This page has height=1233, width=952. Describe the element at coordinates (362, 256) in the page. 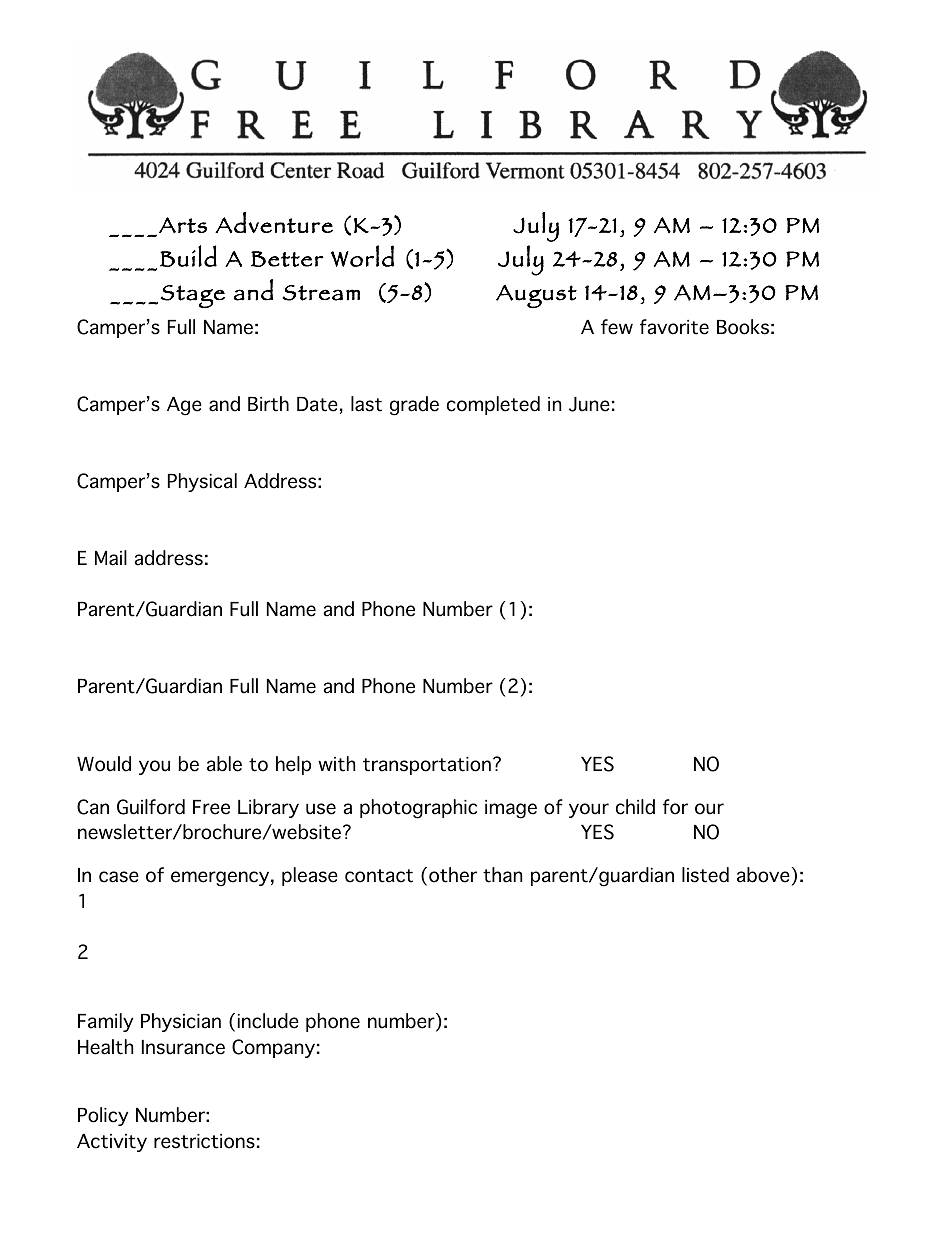

I see `World` at that location.
